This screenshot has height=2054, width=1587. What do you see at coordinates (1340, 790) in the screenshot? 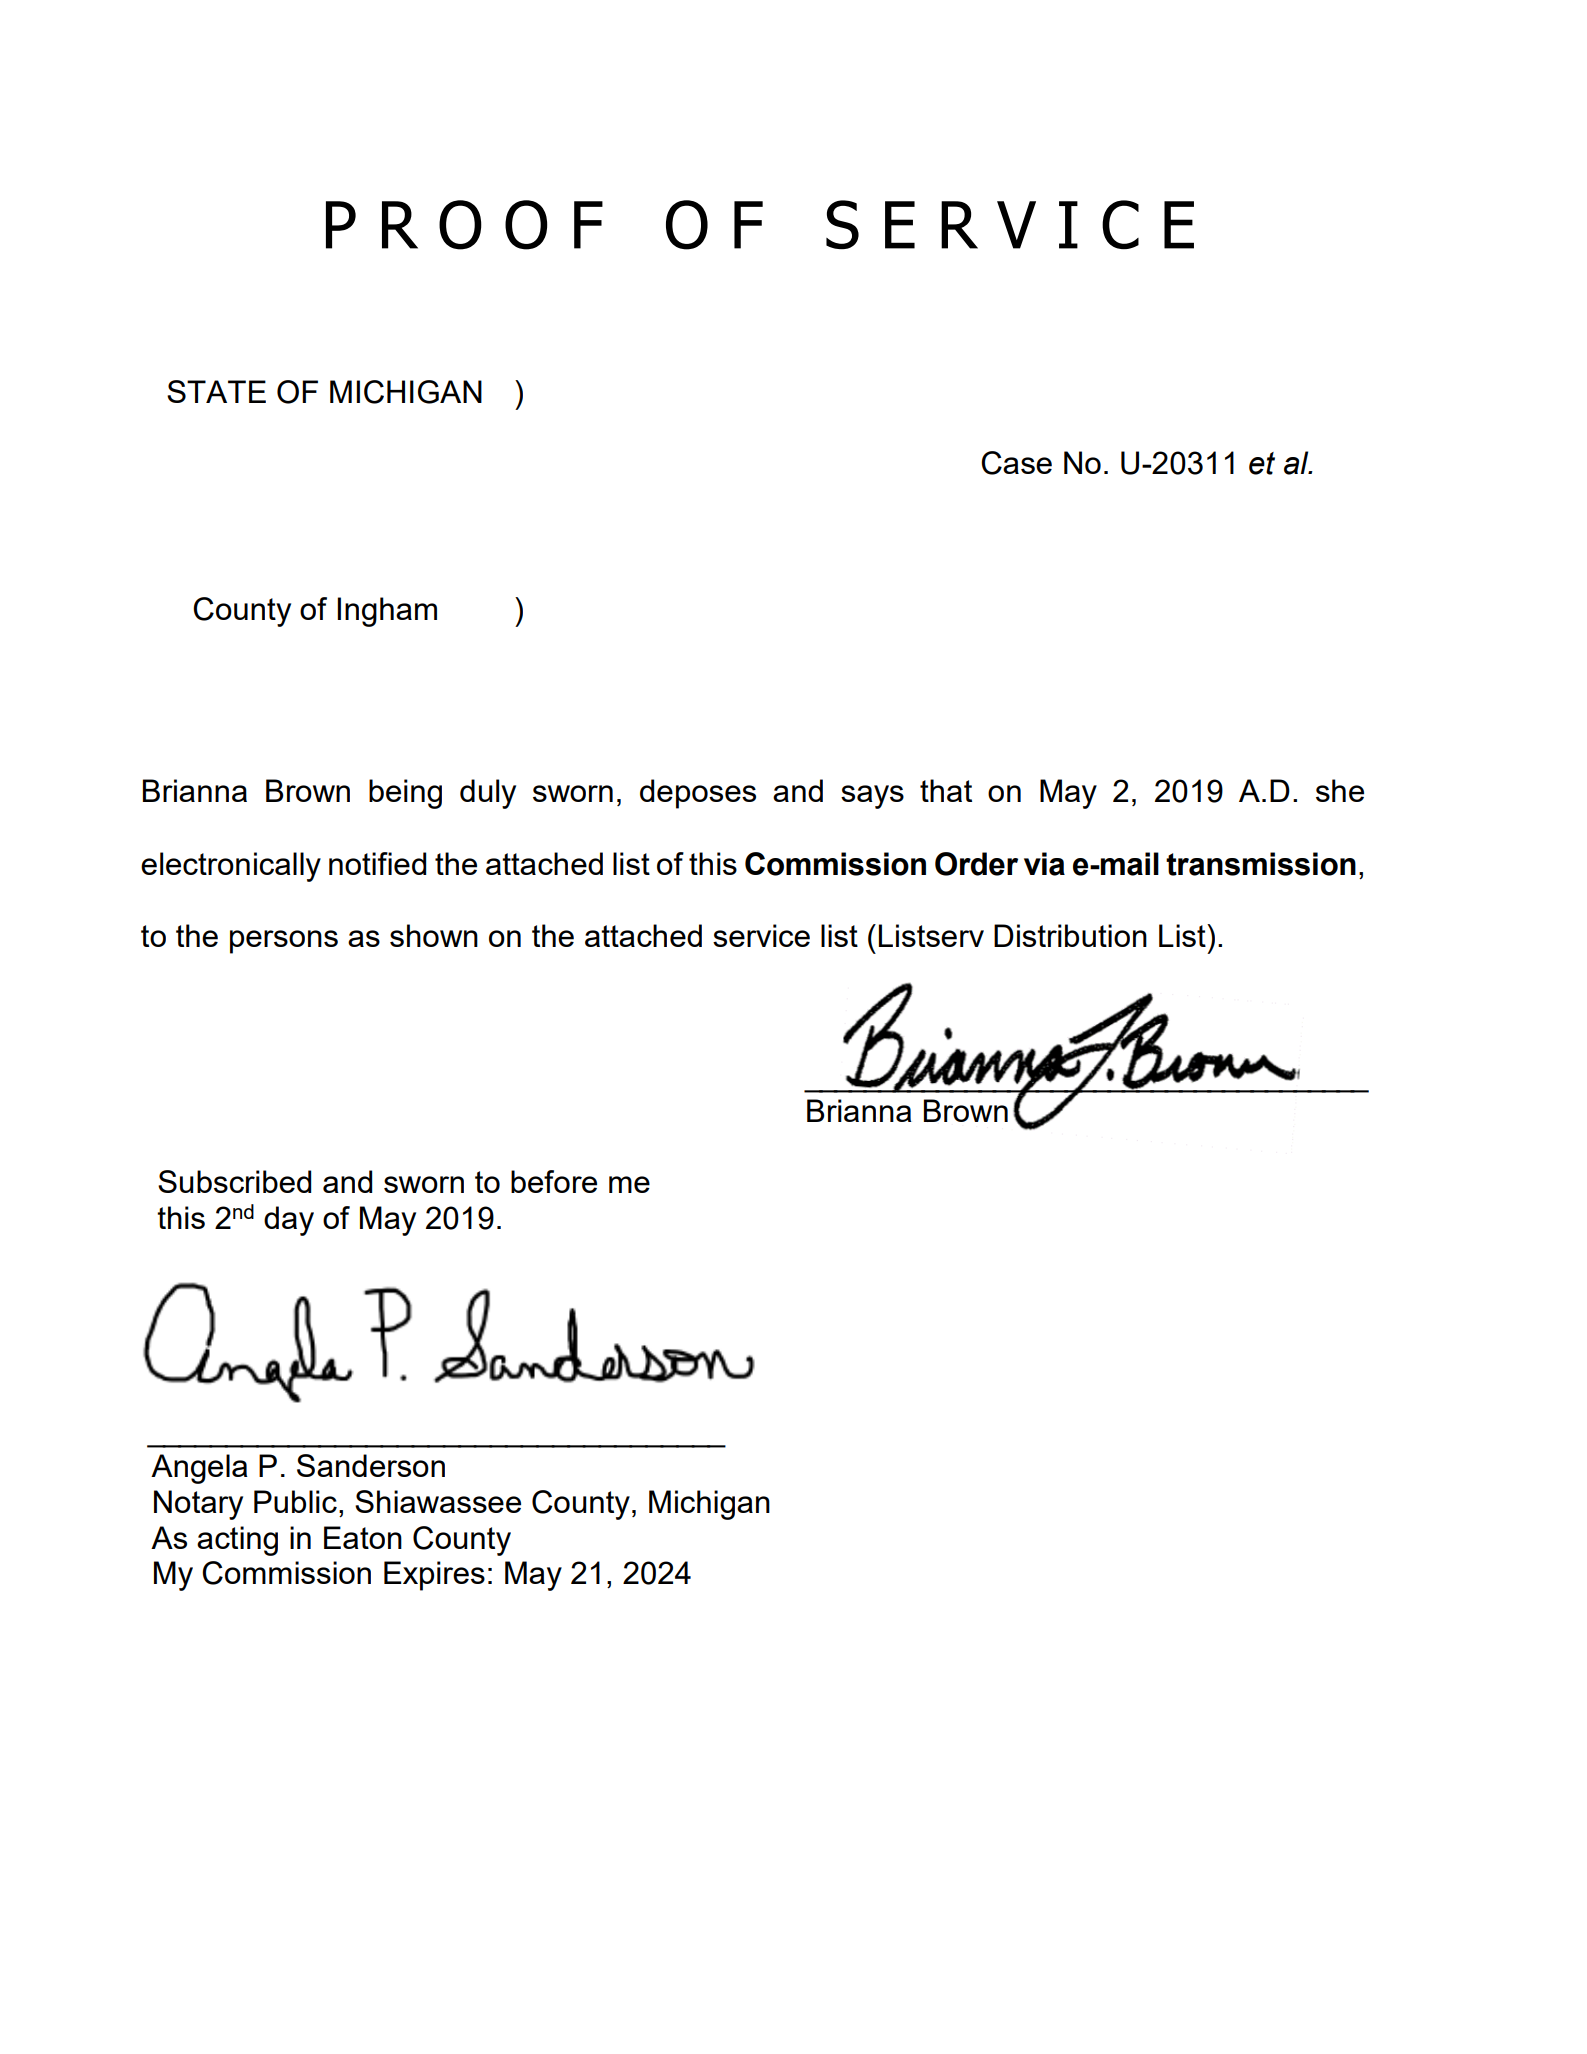
I see `she` at bounding box center [1340, 790].
